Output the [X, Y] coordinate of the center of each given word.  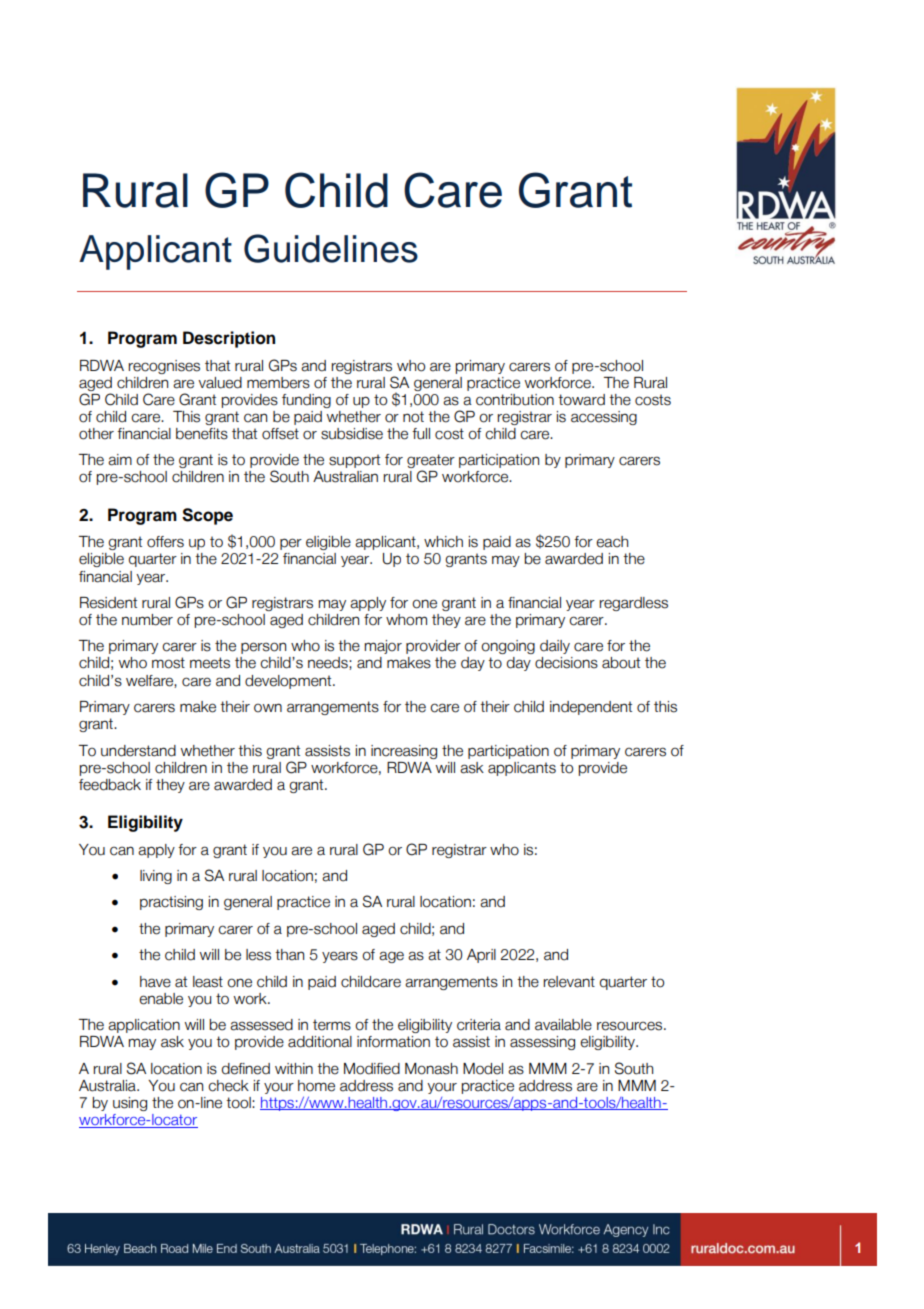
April [481, 956]
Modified [372, 1069]
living [156, 877]
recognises [164, 367]
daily [555, 647]
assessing [542, 1043]
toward [581, 400]
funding [306, 401]
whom [406, 620]
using [130, 1104]
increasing [404, 752]
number [147, 620]
